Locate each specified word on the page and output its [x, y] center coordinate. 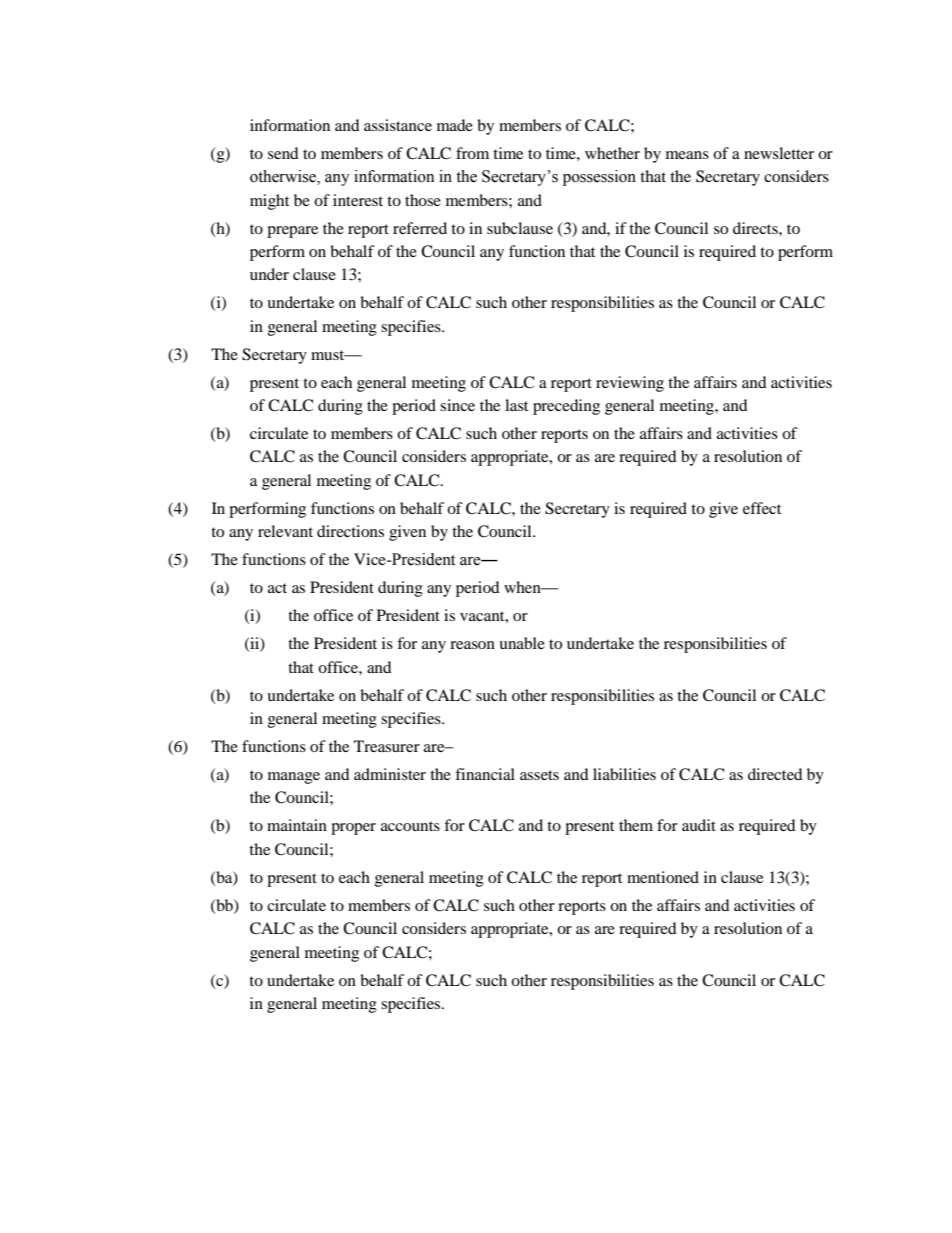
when [523, 587]
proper [353, 829]
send [283, 153]
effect [762, 508]
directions [350, 531]
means [687, 155]
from [472, 153]
